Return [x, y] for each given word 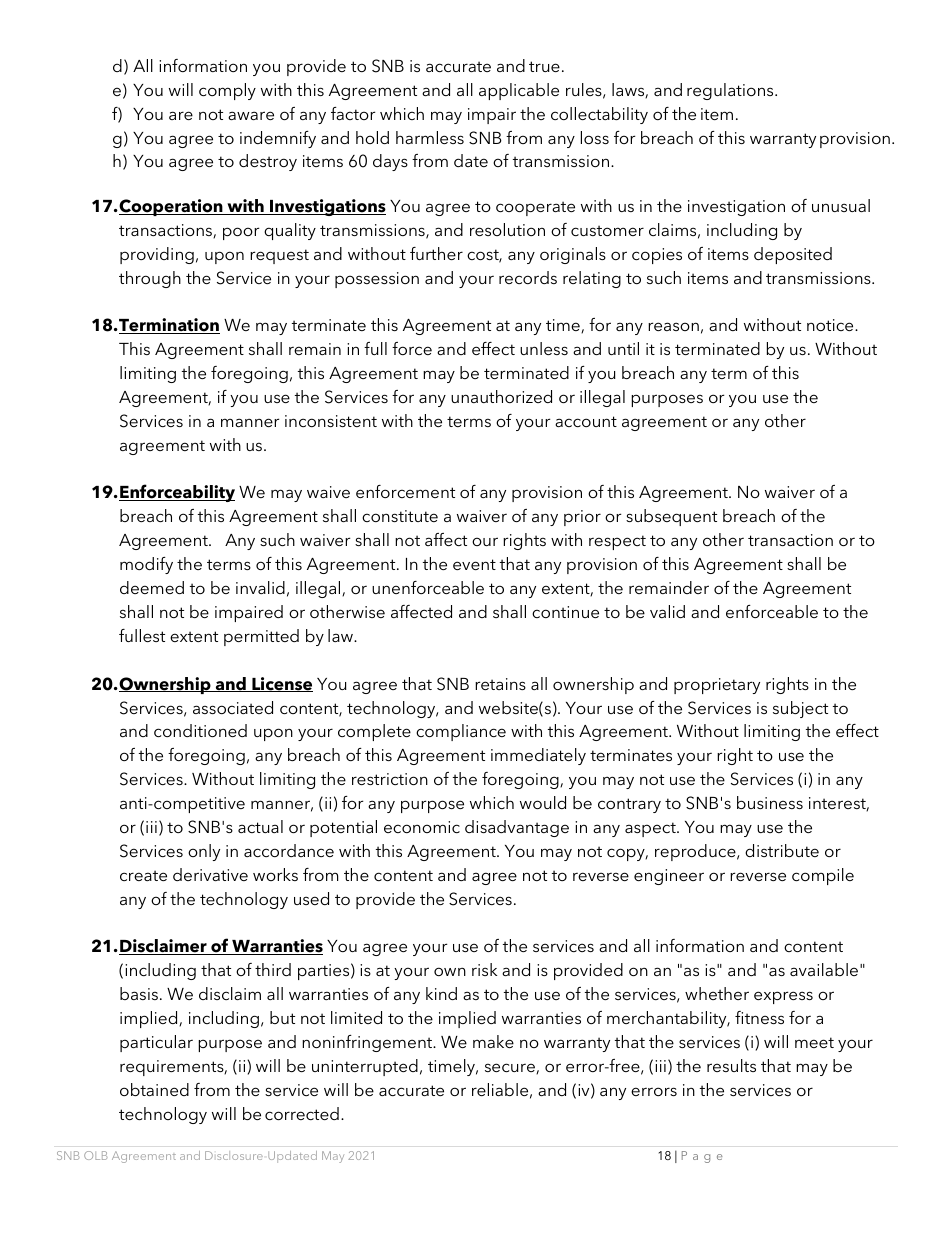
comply [227, 91]
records [528, 277]
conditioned [200, 730]
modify [146, 565]
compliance [461, 732]
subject [800, 709]
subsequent [671, 517]
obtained [154, 1089]
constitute [400, 516]
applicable [519, 91]
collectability [599, 115]
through [150, 279]
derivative [210, 874]
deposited [793, 255]
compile [823, 876]
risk [484, 969]
